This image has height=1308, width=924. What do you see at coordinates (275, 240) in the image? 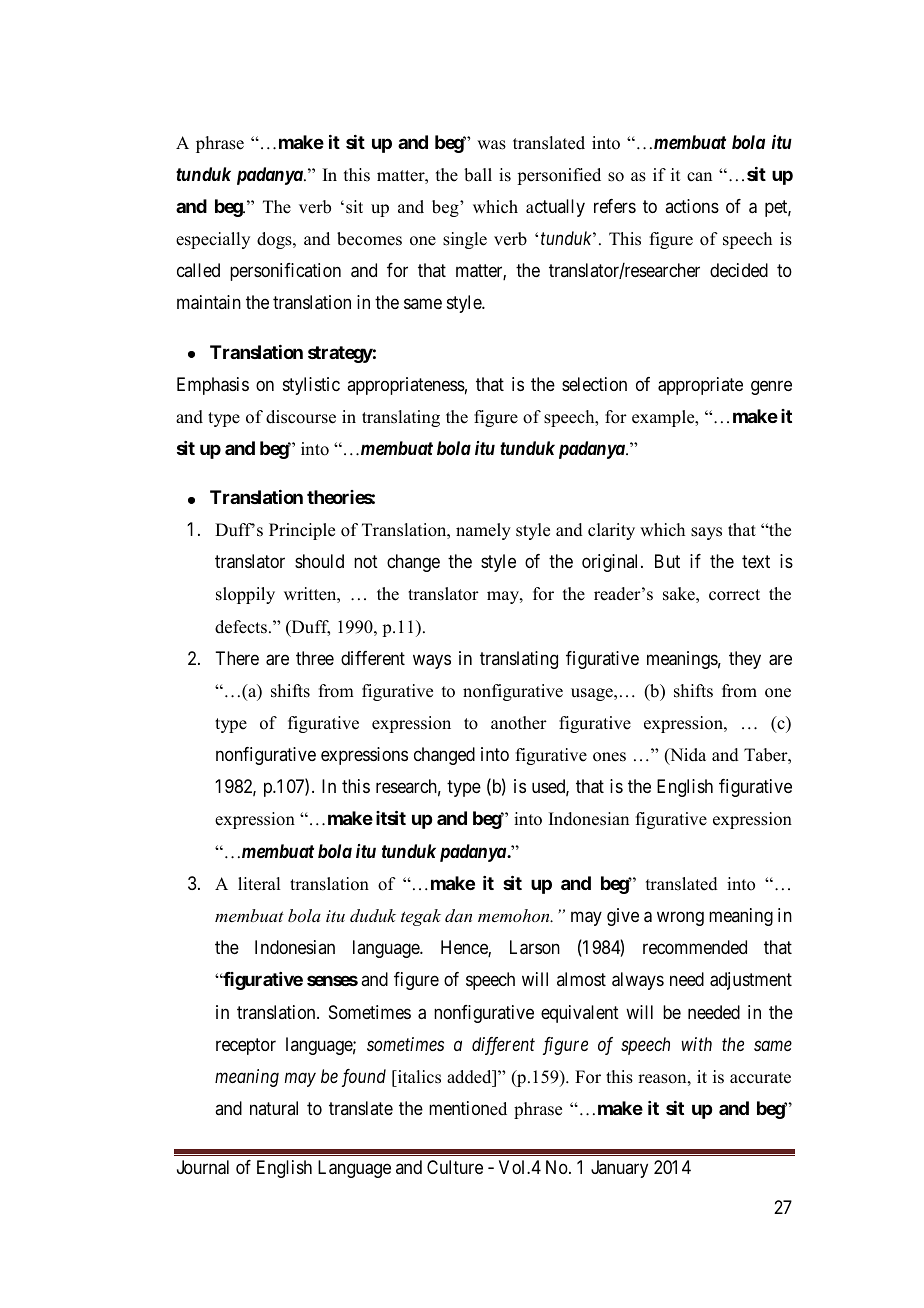
I see `dogs` at bounding box center [275, 240].
